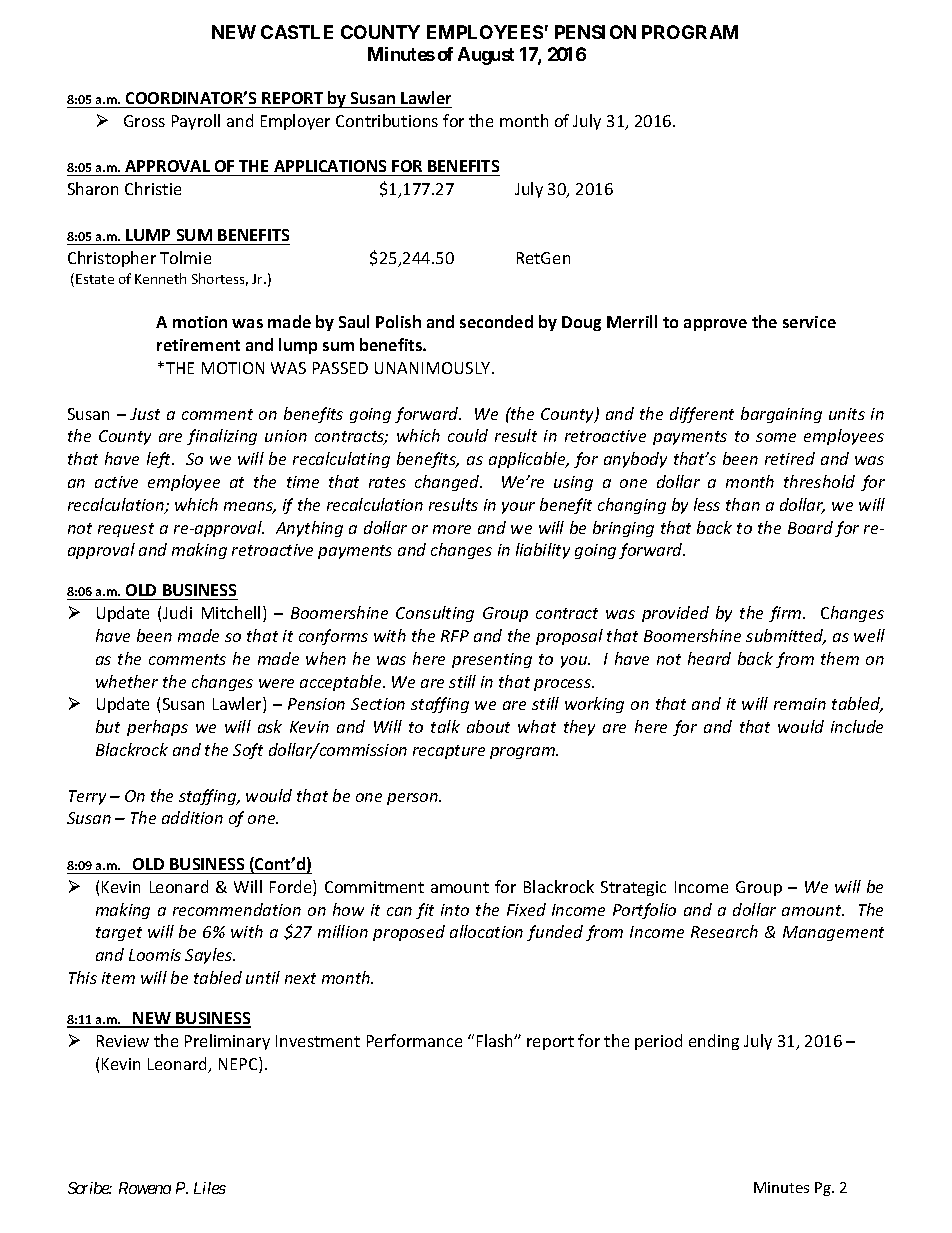 This document has height=1233, width=952. I want to click on some, so click(776, 437).
